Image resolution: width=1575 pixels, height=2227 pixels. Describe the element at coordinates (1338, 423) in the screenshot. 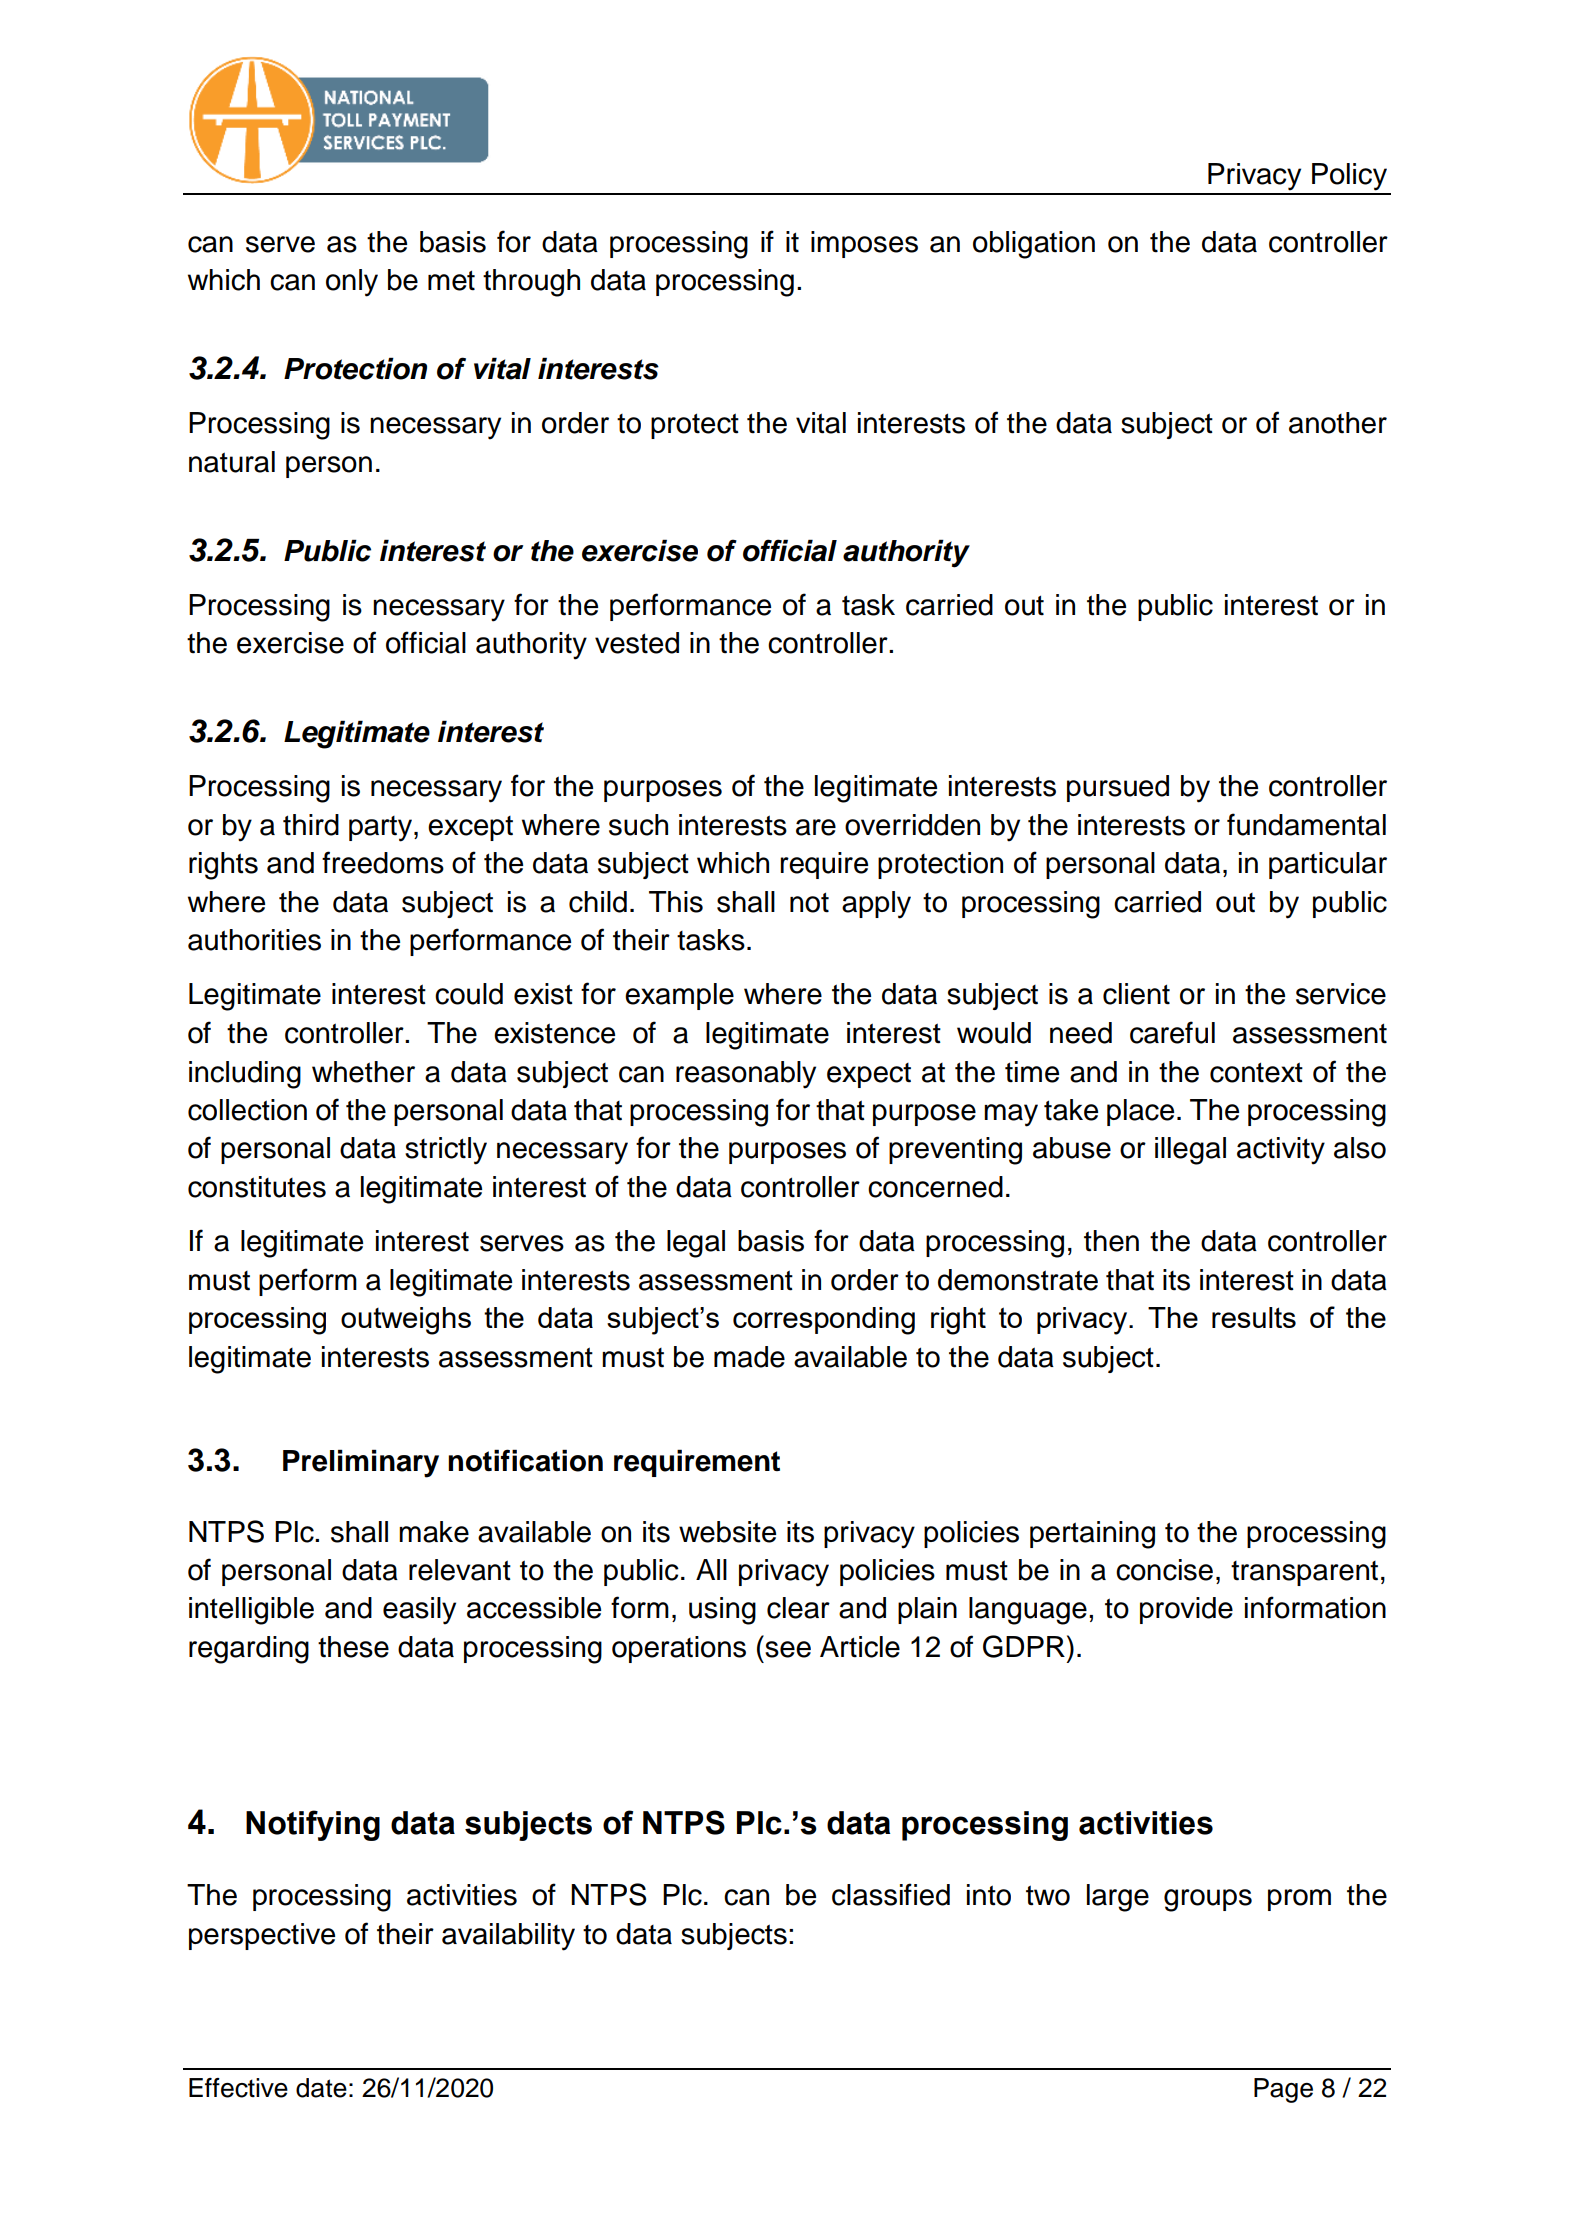

I see `another` at that location.
